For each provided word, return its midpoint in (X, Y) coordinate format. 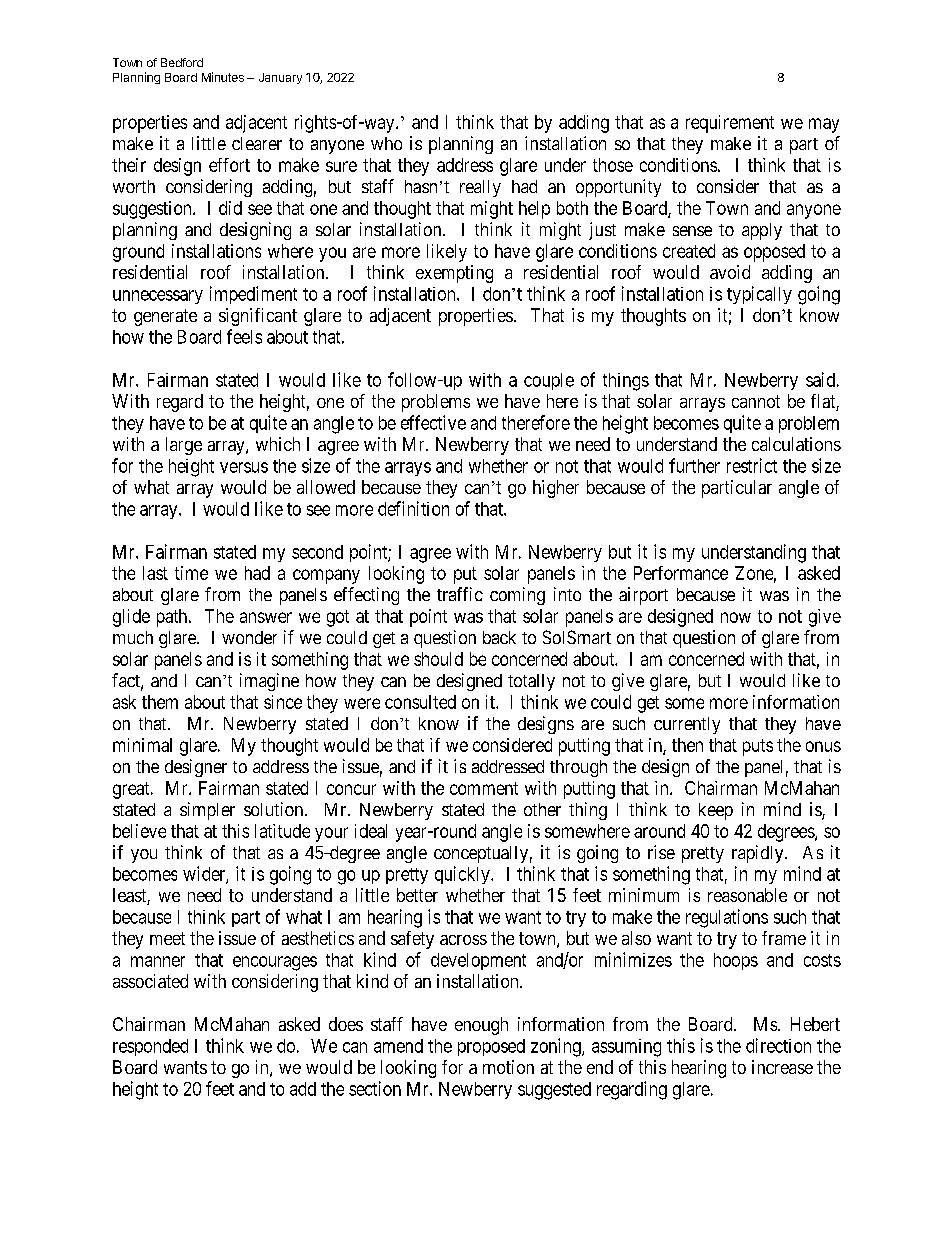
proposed (491, 1047)
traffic (460, 594)
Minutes (223, 77)
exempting (454, 274)
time (191, 573)
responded (150, 1047)
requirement (730, 124)
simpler (207, 811)
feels (244, 336)
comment (484, 788)
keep (716, 811)
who (386, 143)
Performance (681, 573)
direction (778, 1045)
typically (759, 295)
